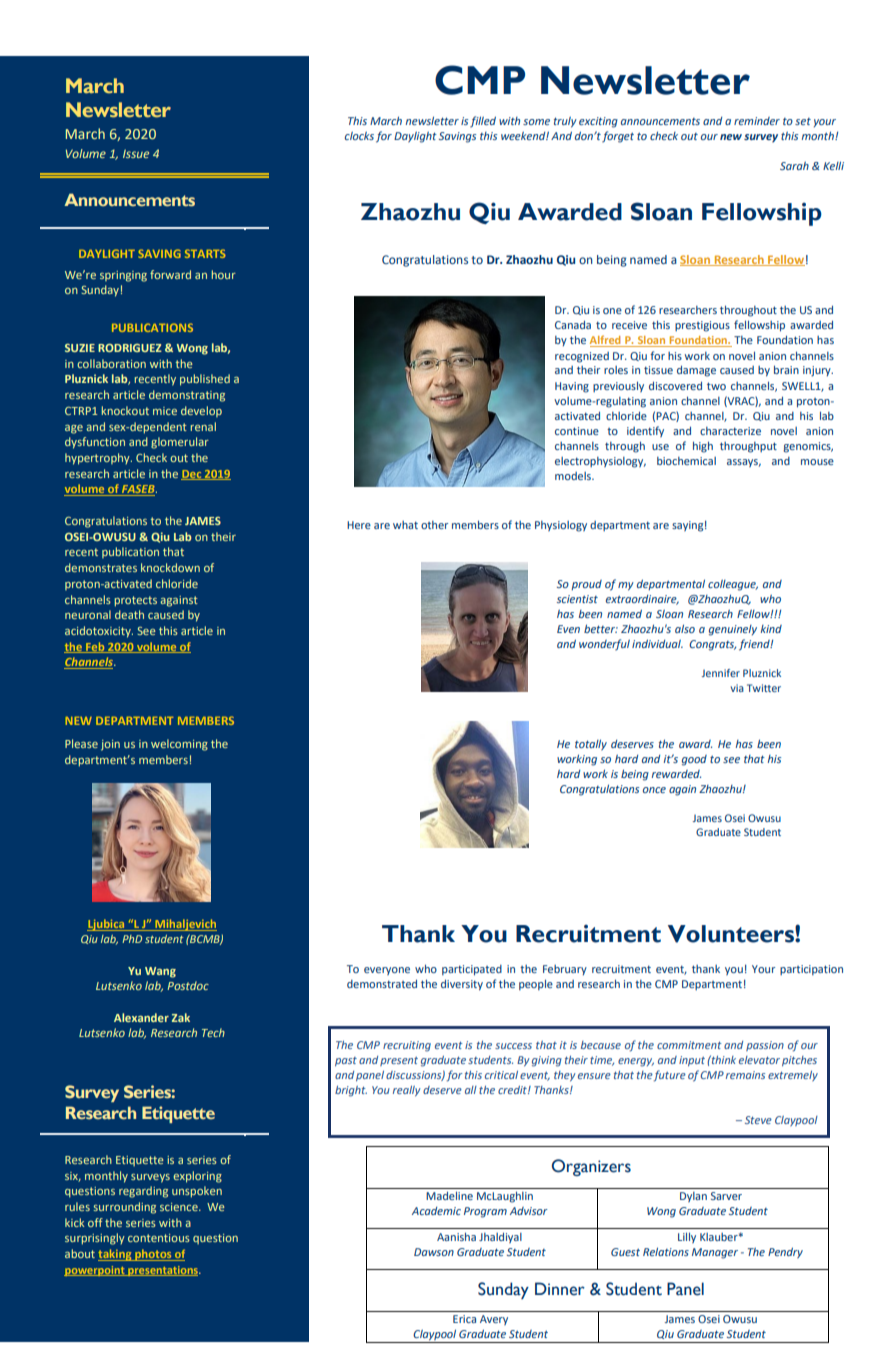  I want to click on photos, so click(153, 1255).
